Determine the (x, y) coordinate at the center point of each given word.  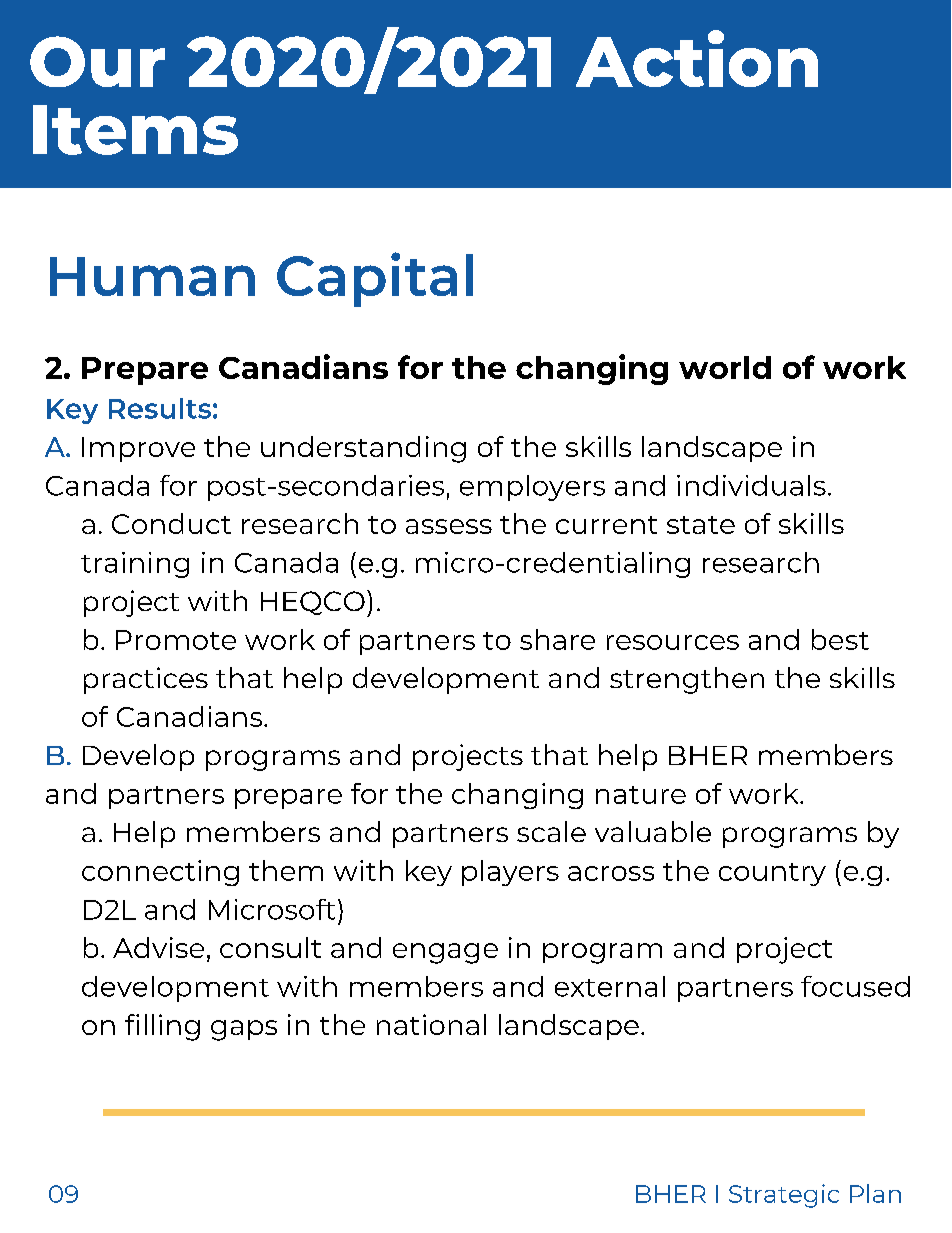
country (772, 874)
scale (551, 831)
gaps (244, 1030)
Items (135, 130)
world (725, 367)
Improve (138, 449)
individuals (751, 485)
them (286, 870)
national (431, 1024)
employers (532, 488)
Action (697, 58)
